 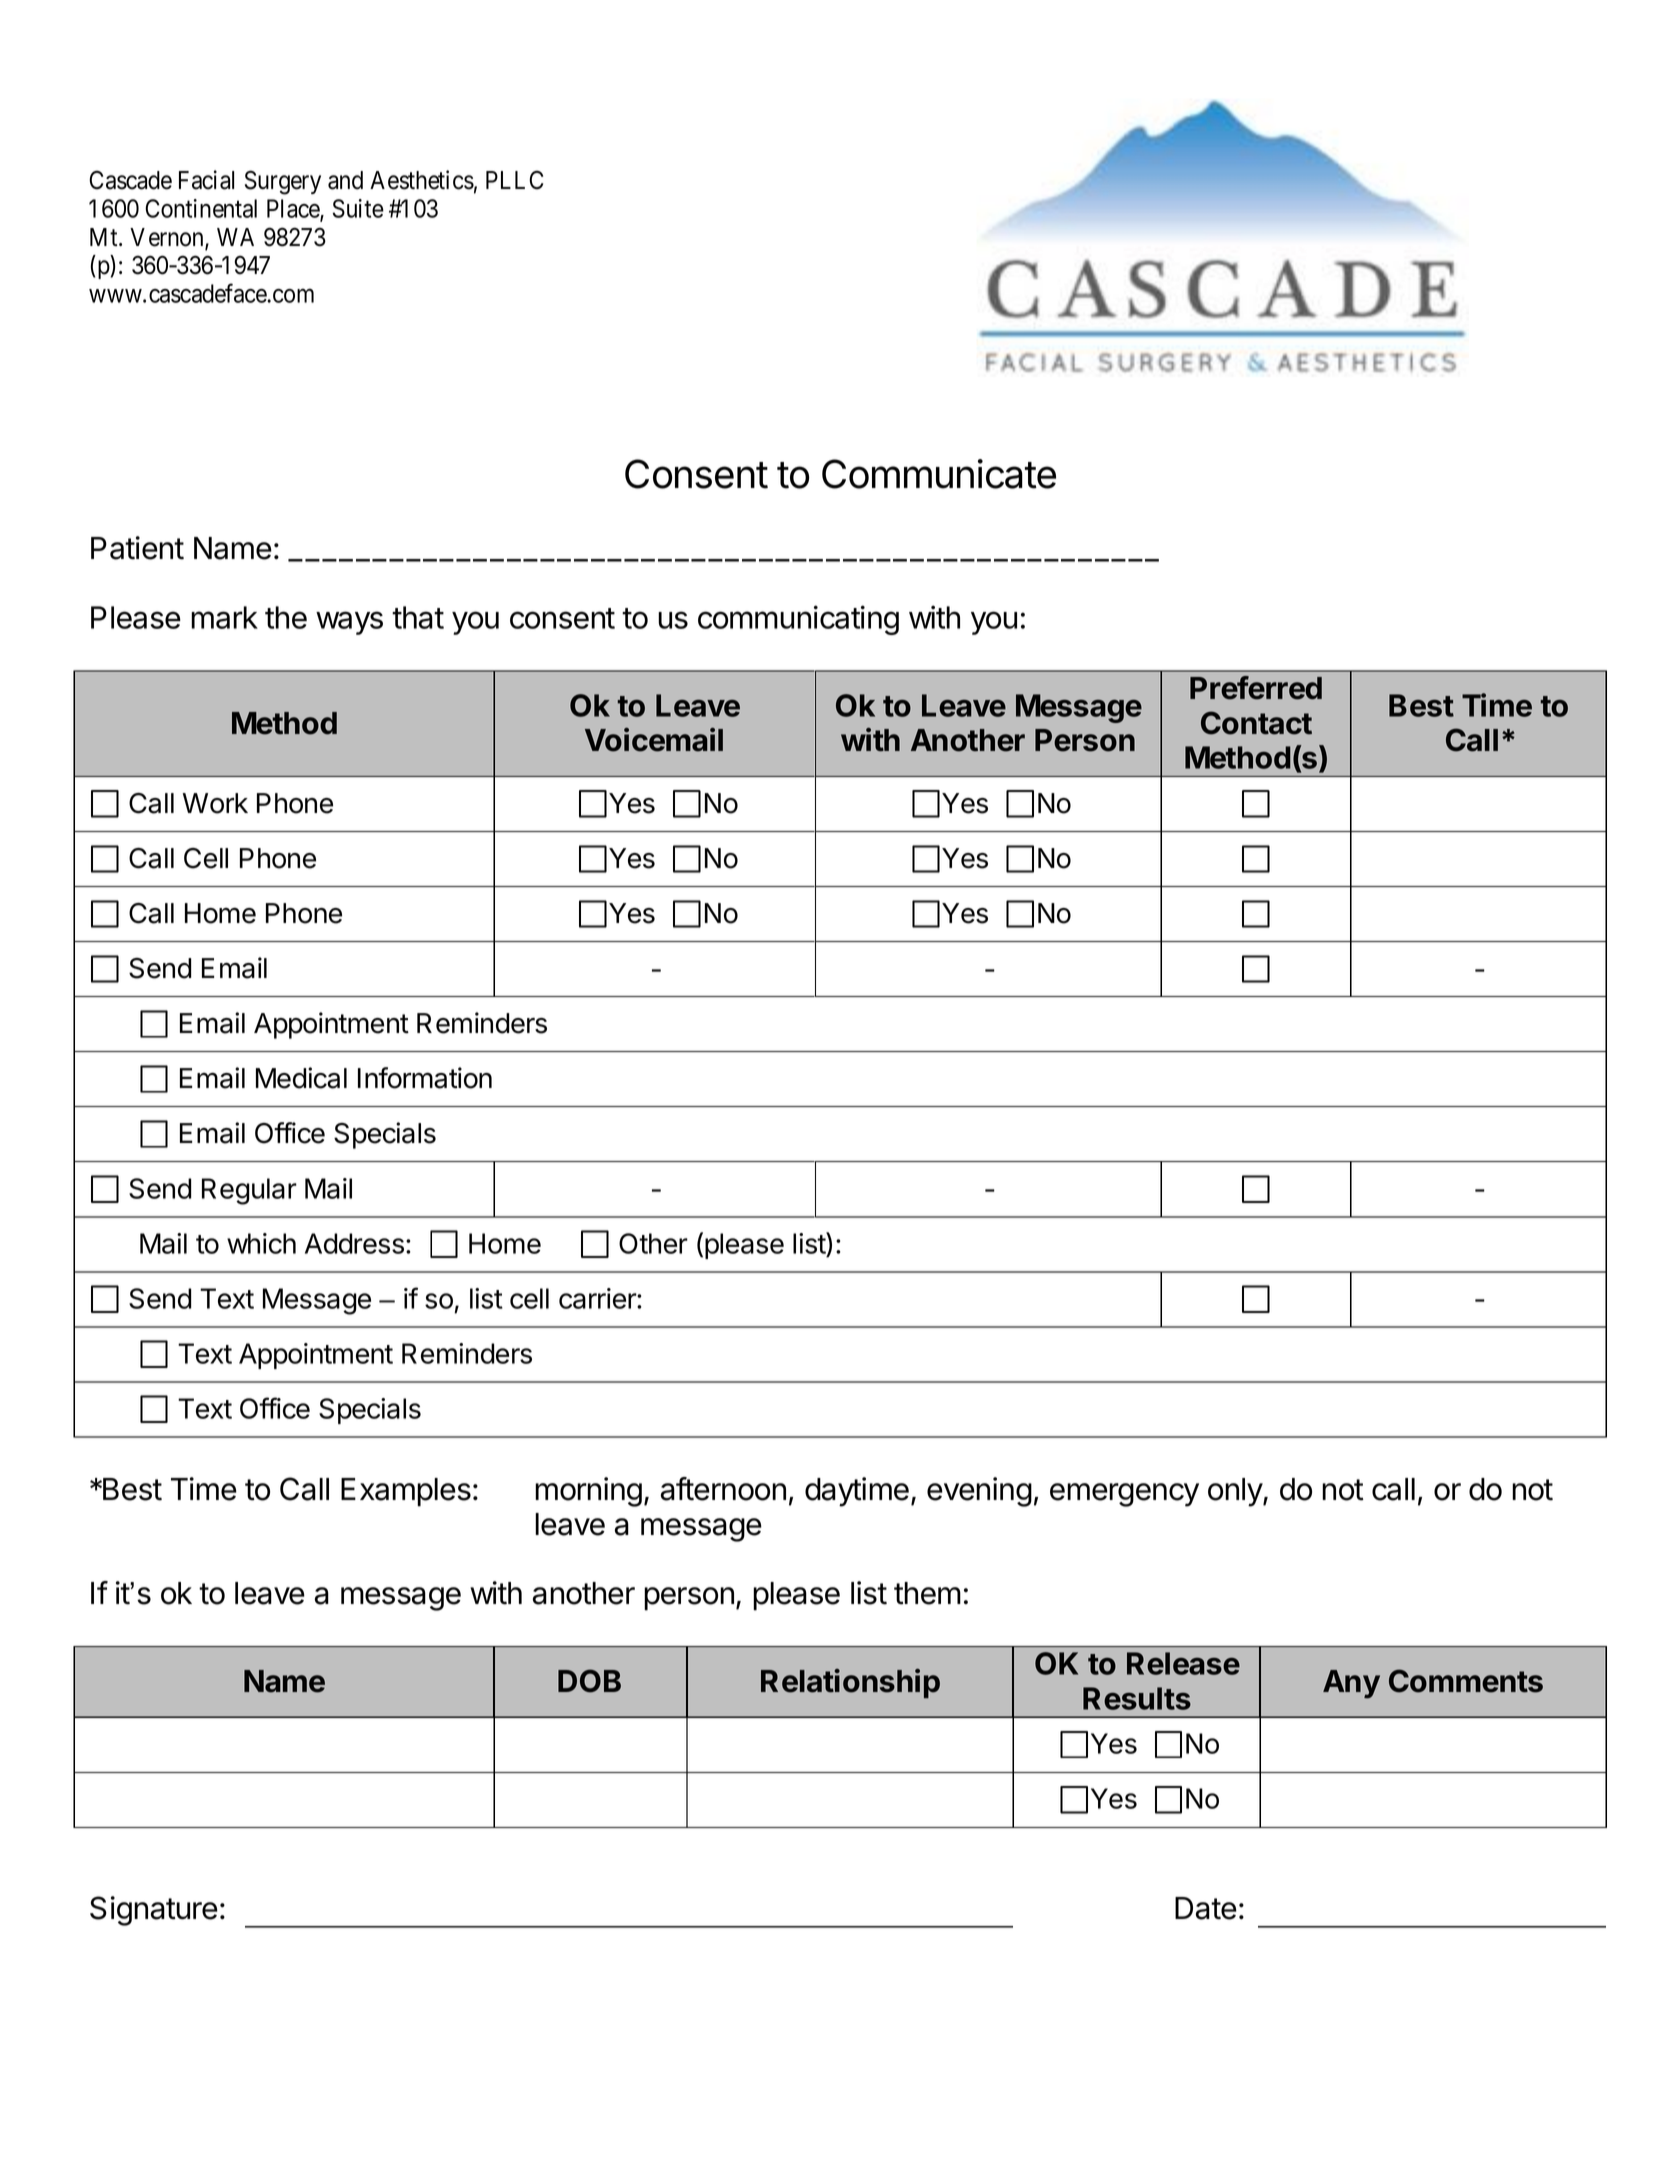 I want to click on Contact, so click(x=1256, y=723).
